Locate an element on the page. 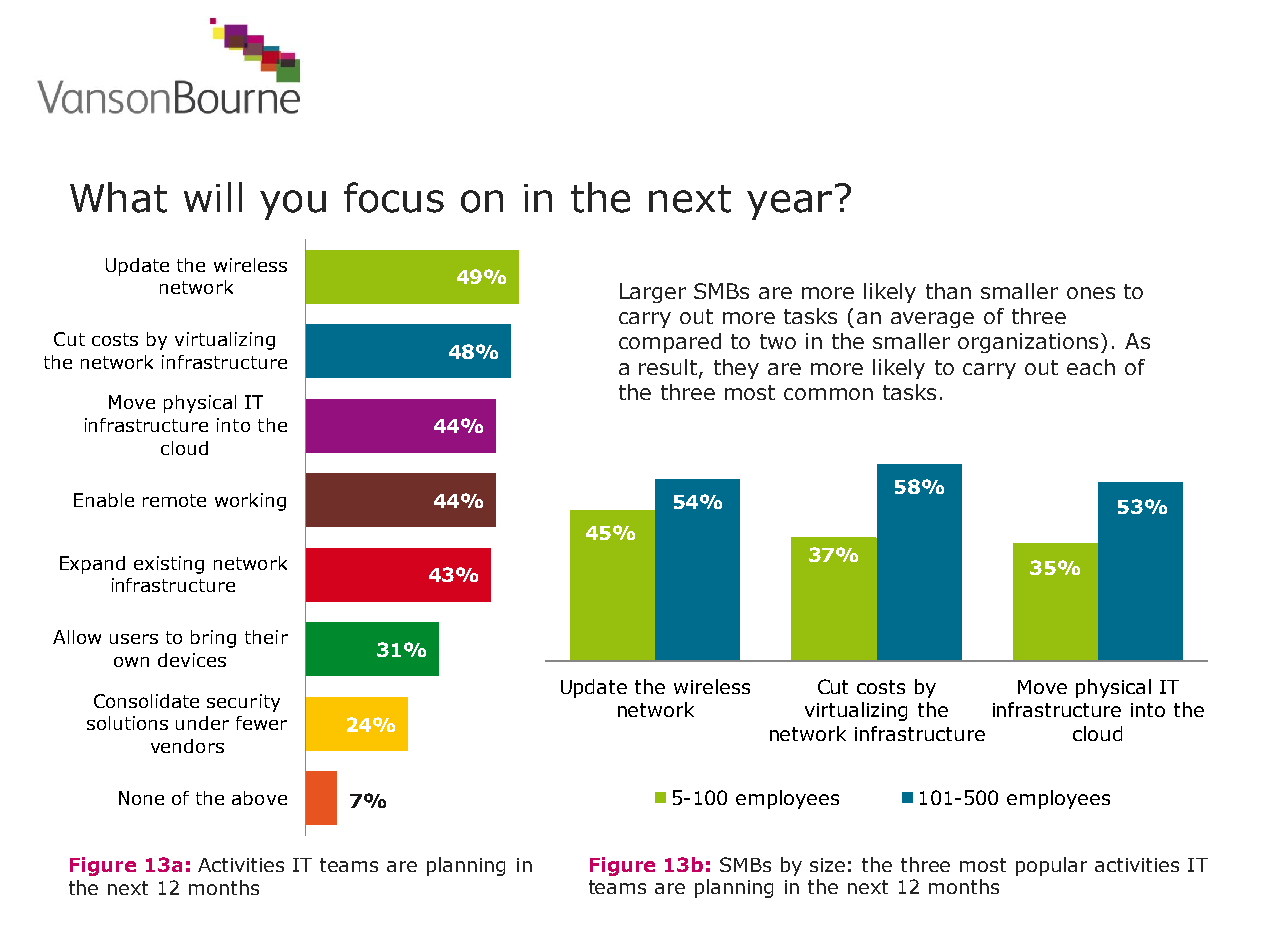 The height and width of the page is (952, 1270). focus is located at coordinates (394, 197).
